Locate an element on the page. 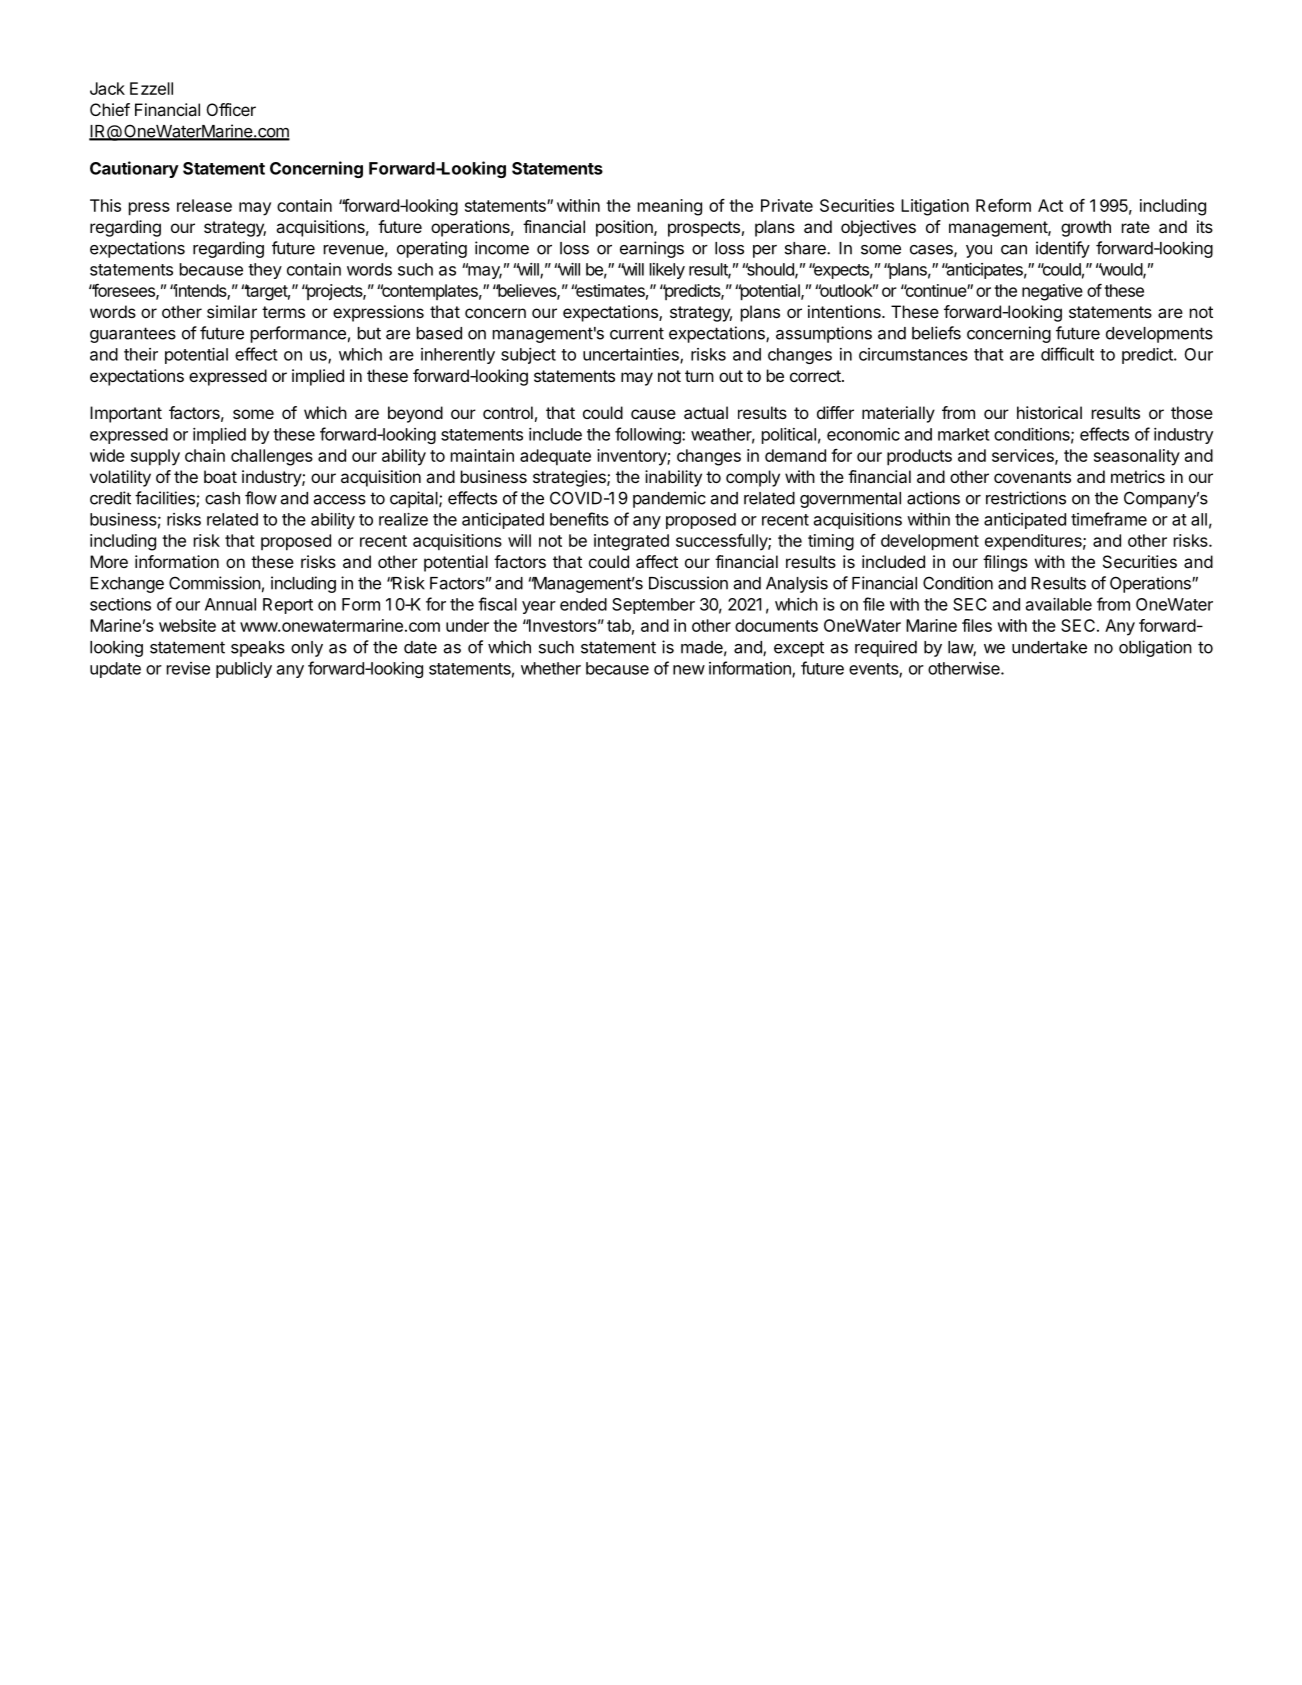 The image size is (1302, 1685). Litigation is located at coordinates (935, 207).
